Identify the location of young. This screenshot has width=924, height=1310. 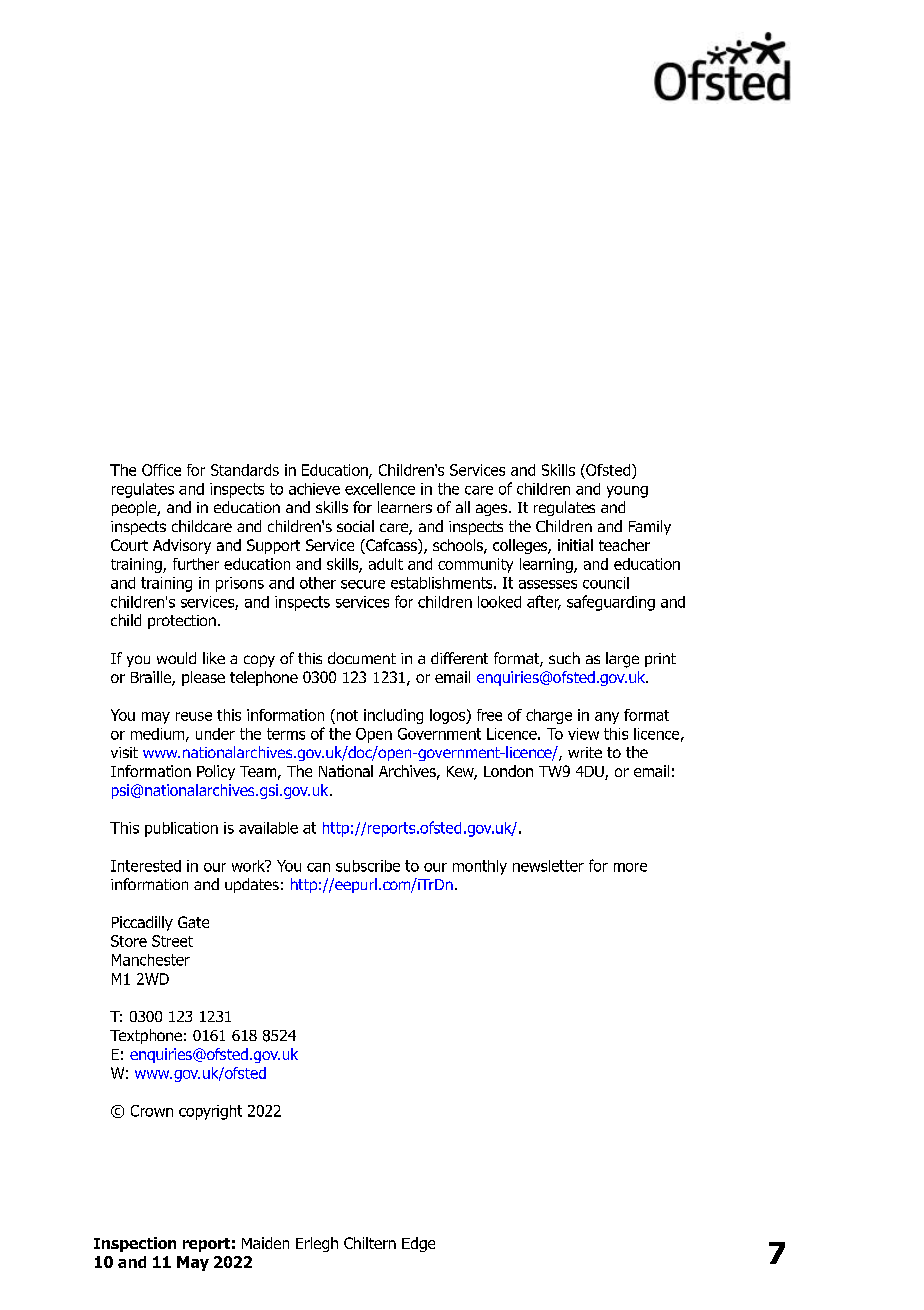
(627, 492).
